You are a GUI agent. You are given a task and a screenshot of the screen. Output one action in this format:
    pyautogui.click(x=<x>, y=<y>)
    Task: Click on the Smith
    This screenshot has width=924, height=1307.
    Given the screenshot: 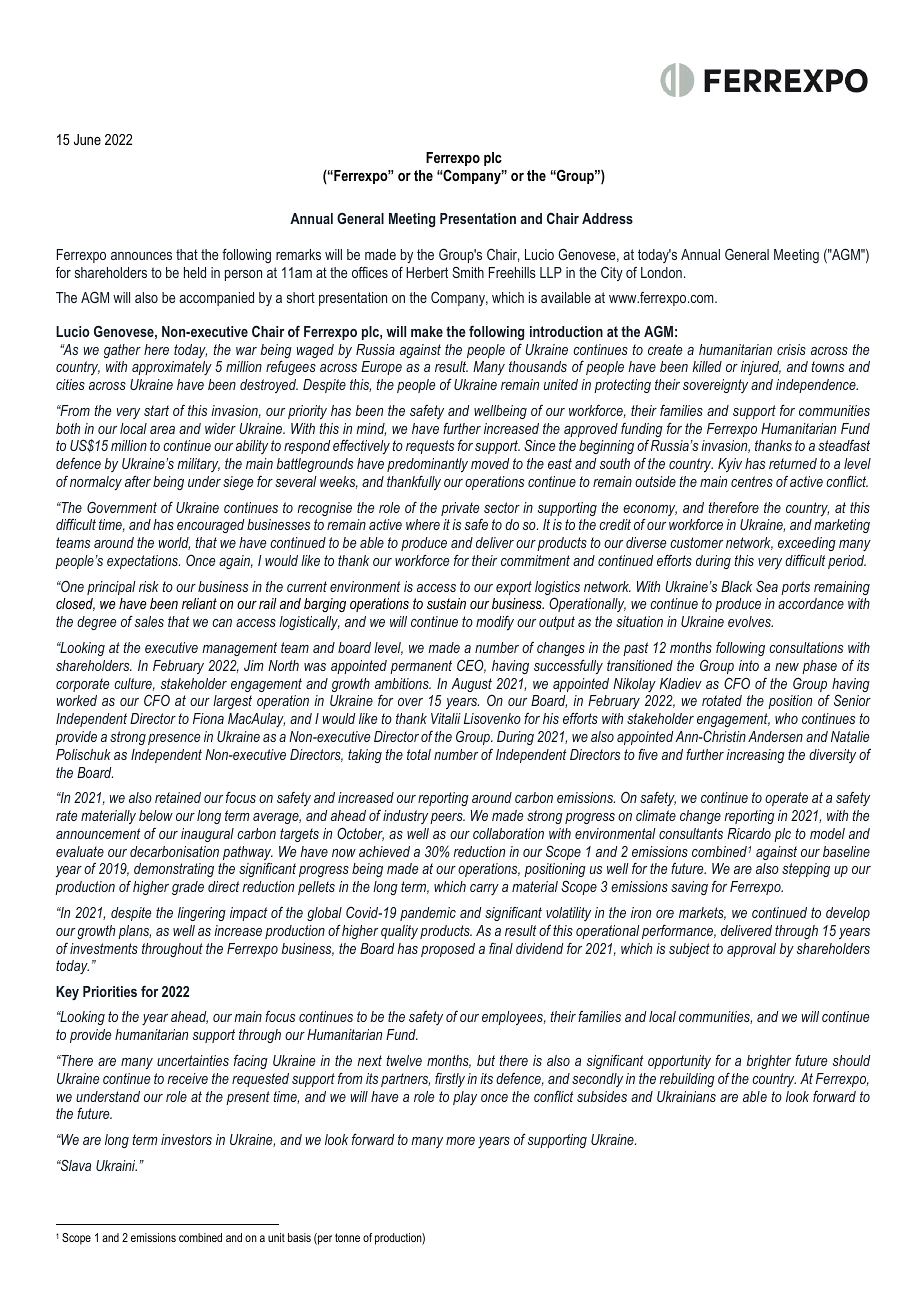 What is the action you would take?
    pyautogui.click(x=468, y=272)
